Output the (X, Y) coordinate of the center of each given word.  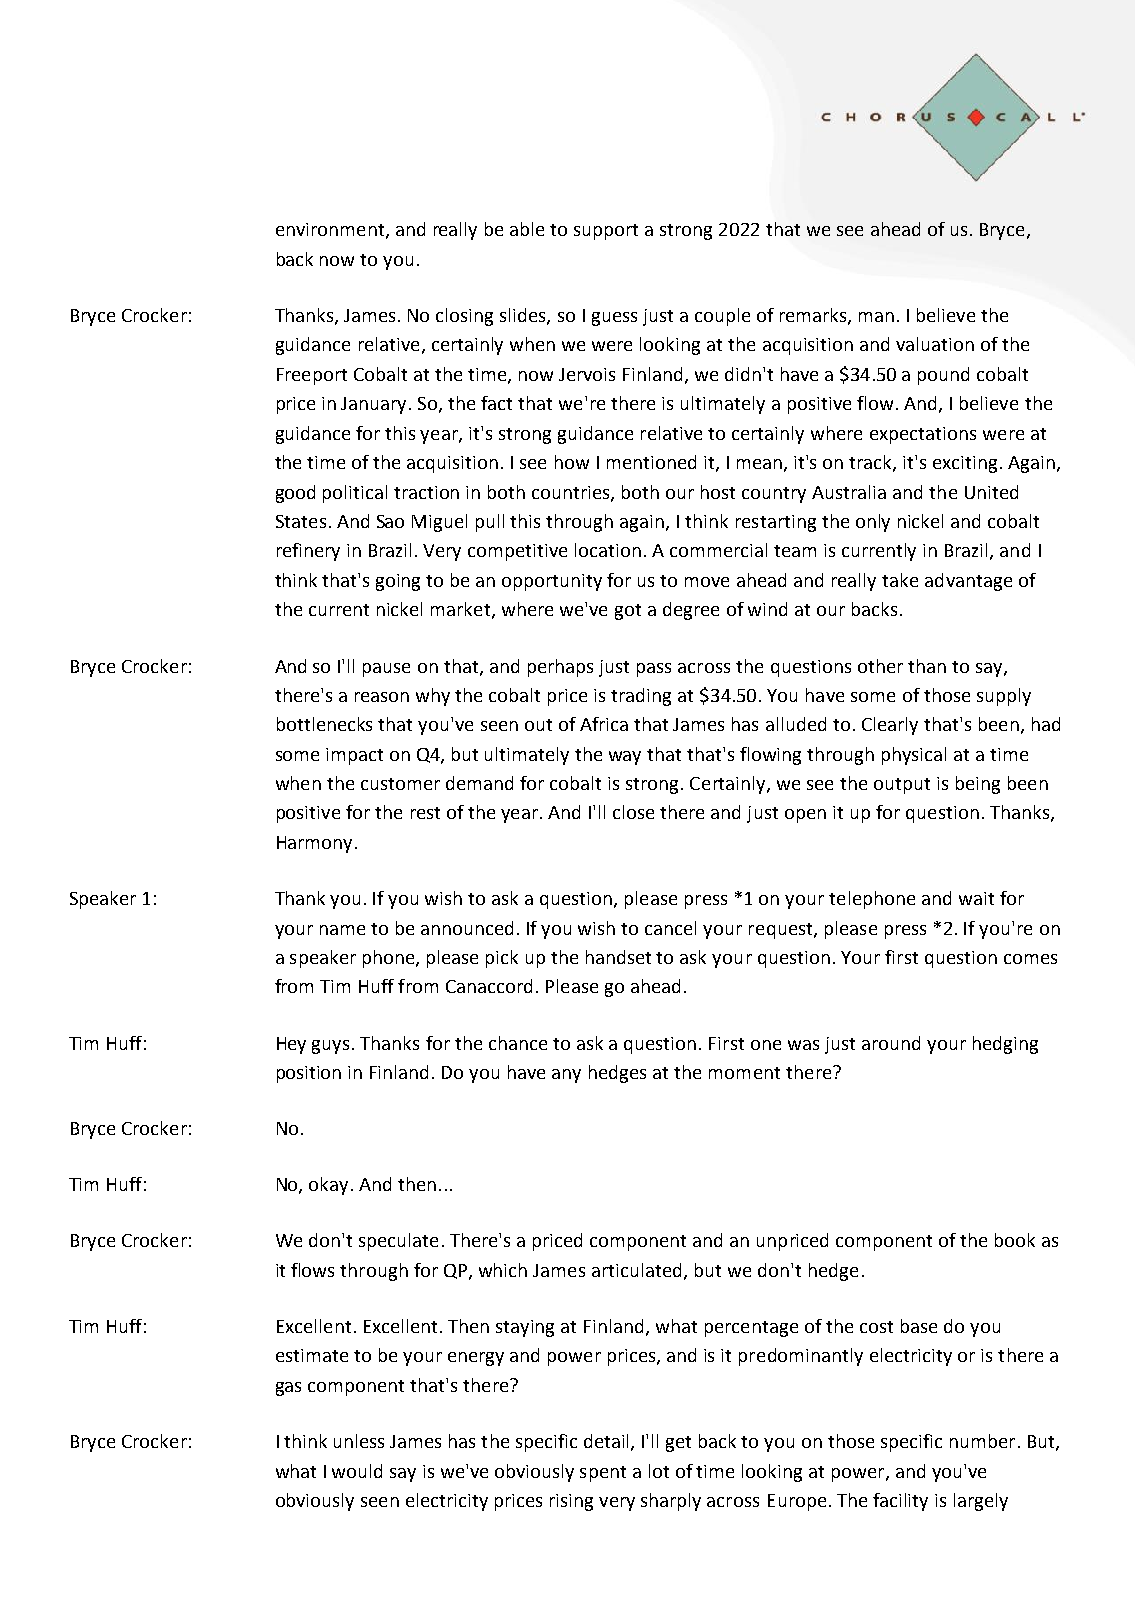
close (633, 812)
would (357, 1471)
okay (328, 1186)
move (707, 582)
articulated (636, 1270)
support (606, 232)
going (398, 582)
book (1015, 1240)
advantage (968, 582)
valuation (935, 344)
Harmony (314, 844)
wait (976, 898)
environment (330, 229)
